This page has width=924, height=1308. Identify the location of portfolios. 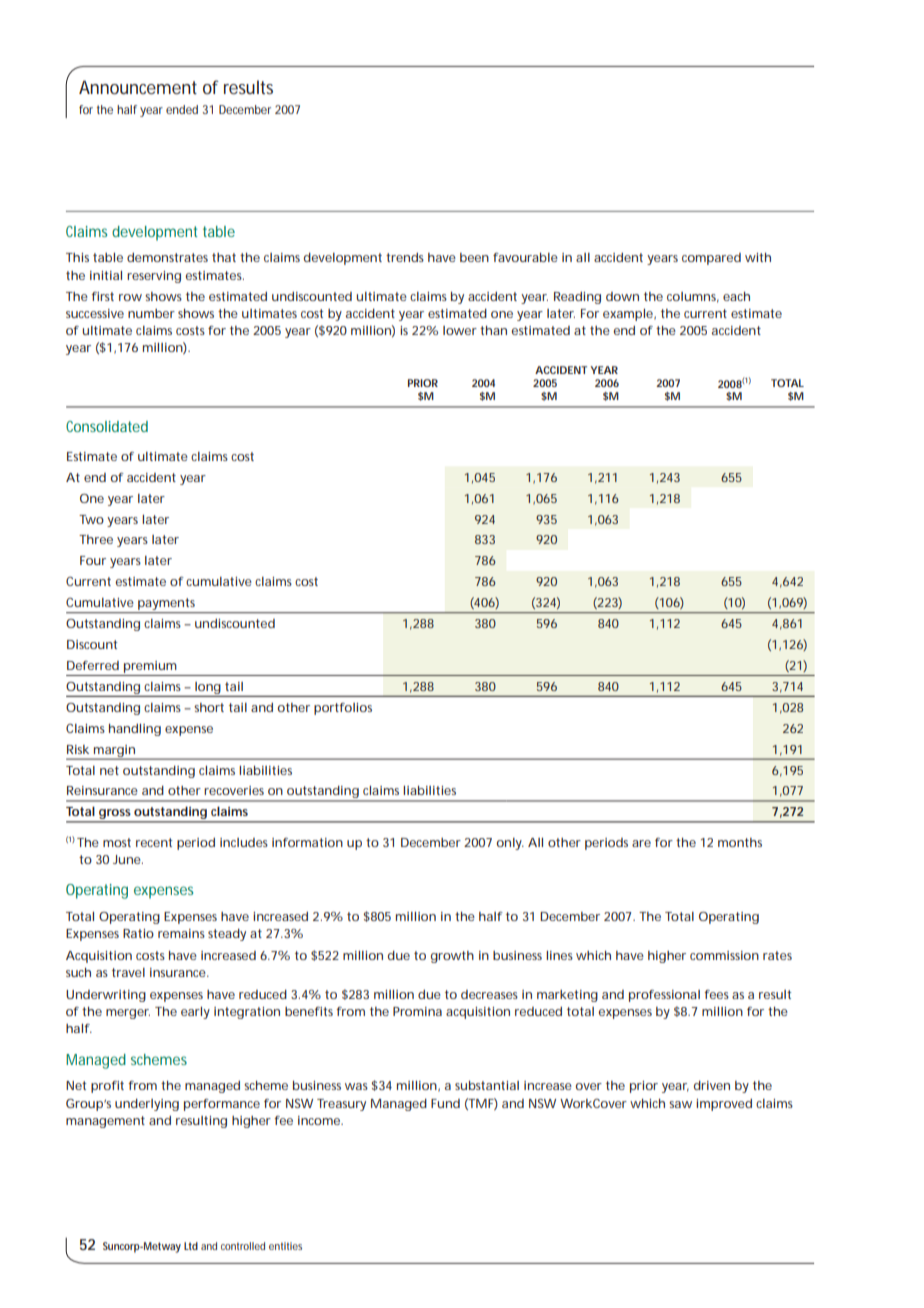
(343, 709).
